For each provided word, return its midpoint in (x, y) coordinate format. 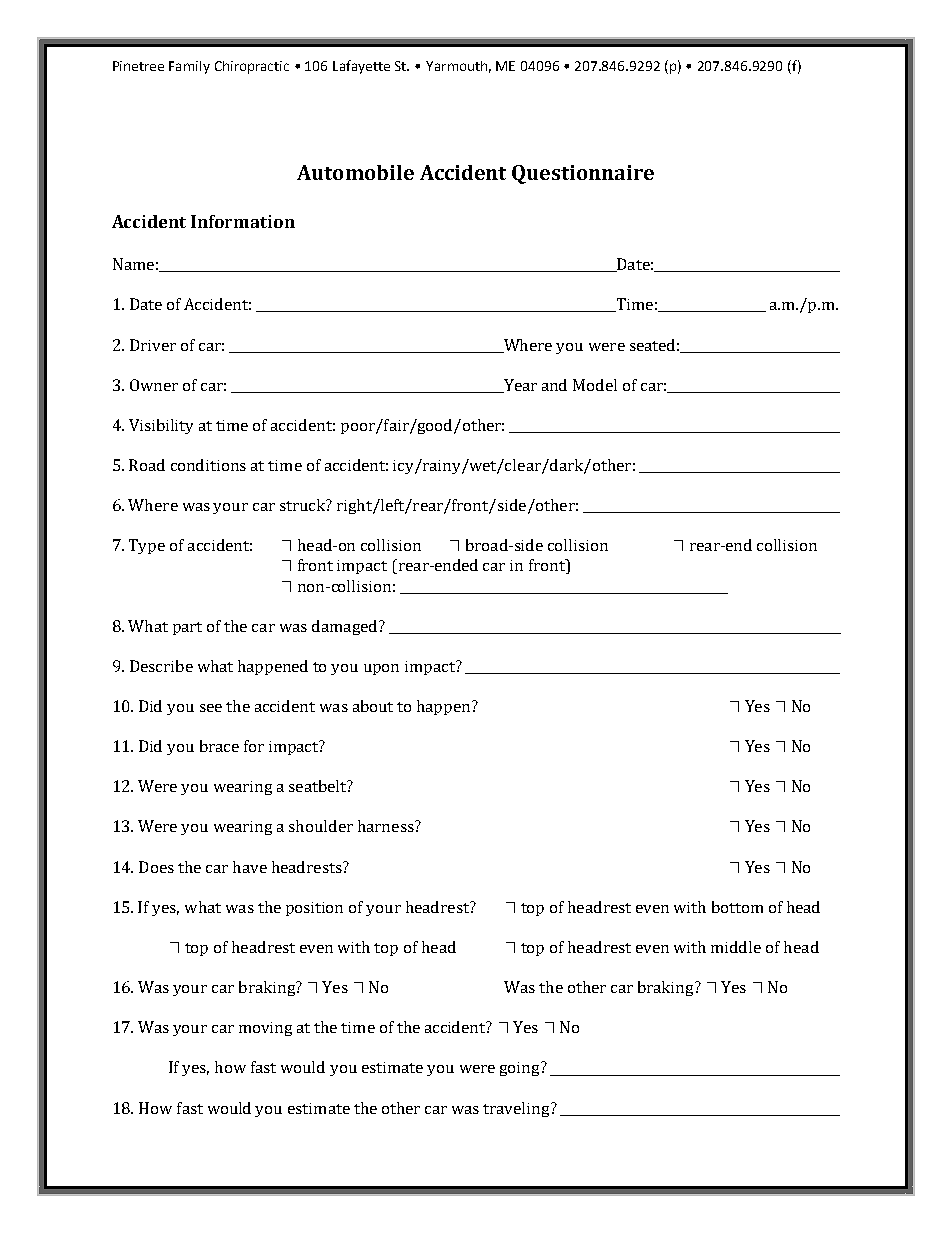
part (187, 628)
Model (595, 385)
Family (189, 67)
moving (265, 1029)
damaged (346, 627)
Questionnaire (583, 174)
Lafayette (361, 67)
